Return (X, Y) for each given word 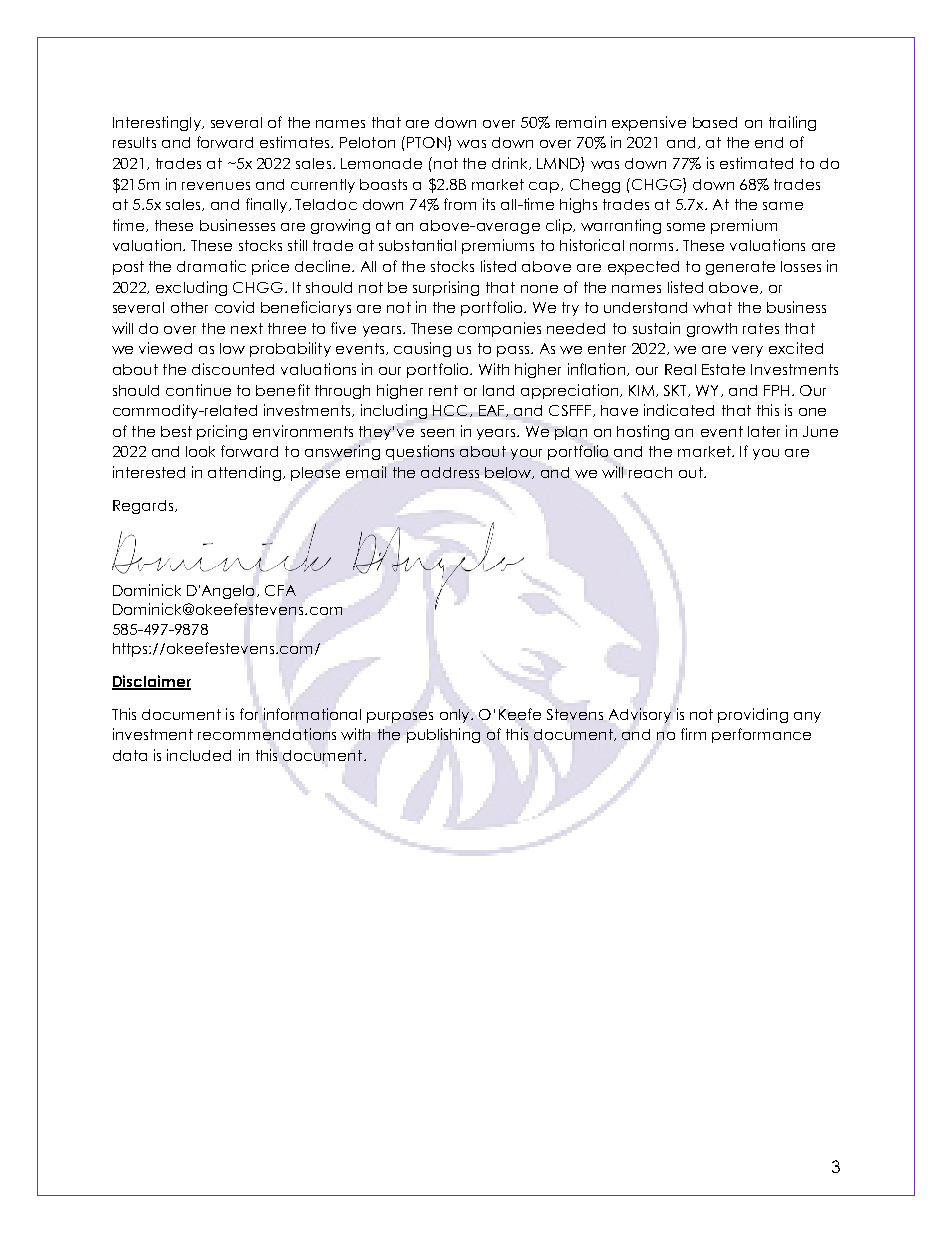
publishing (443, 735)
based (715, 122)
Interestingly (158, 123)
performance (761, 735)
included (199, 755)
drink (511, 163)
